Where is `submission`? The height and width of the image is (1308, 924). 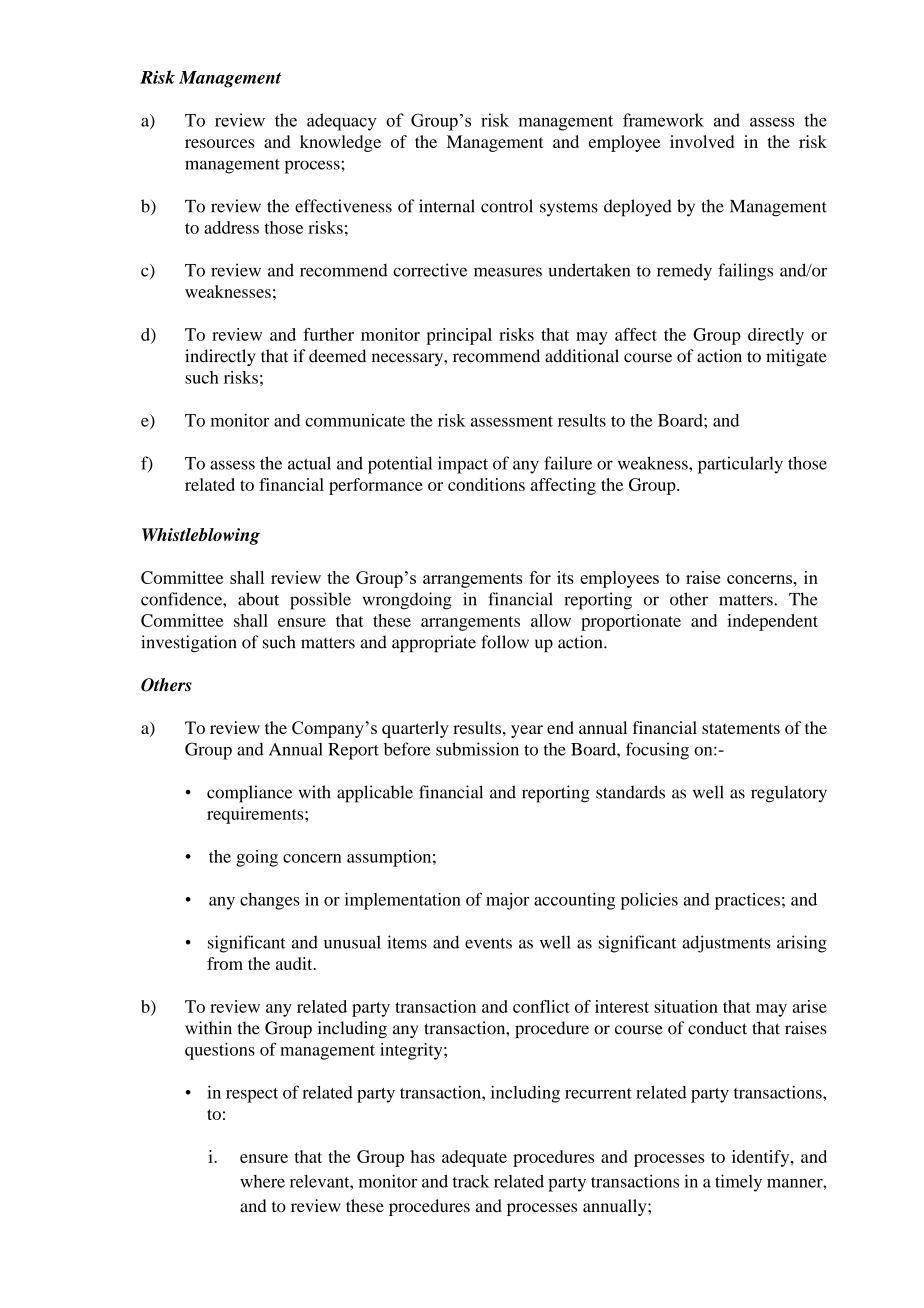
submission is located at coordinates (477, 749).
